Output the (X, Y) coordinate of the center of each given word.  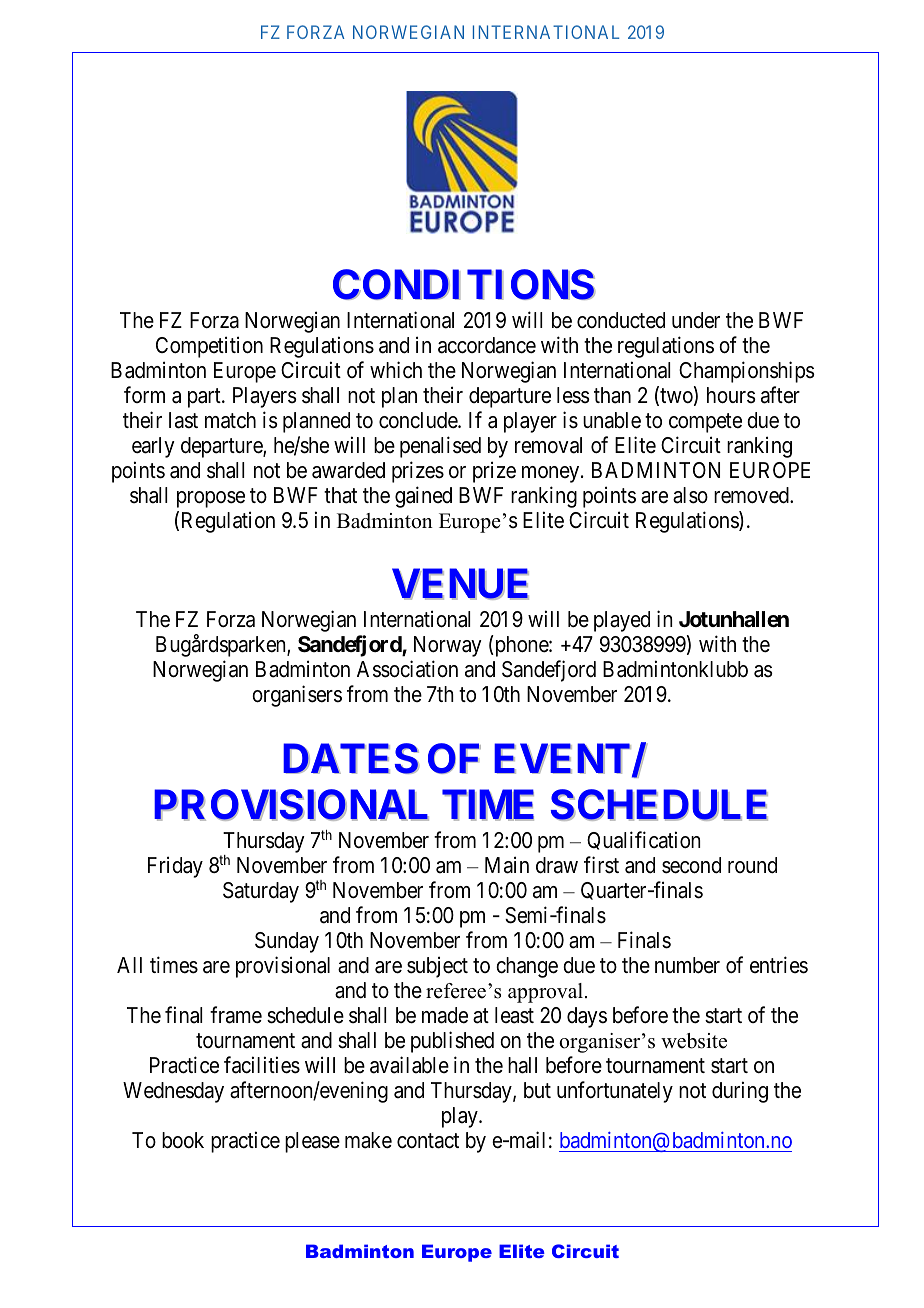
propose (211, 499)
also (690, 495)
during (740, 1092)
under (696, 320)
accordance (487, 345)
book (183, 1140)
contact (428, 1141)
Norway (448, 646)
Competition (209, 347)
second (691, 865)
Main (507, 865)
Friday (175, 867)
